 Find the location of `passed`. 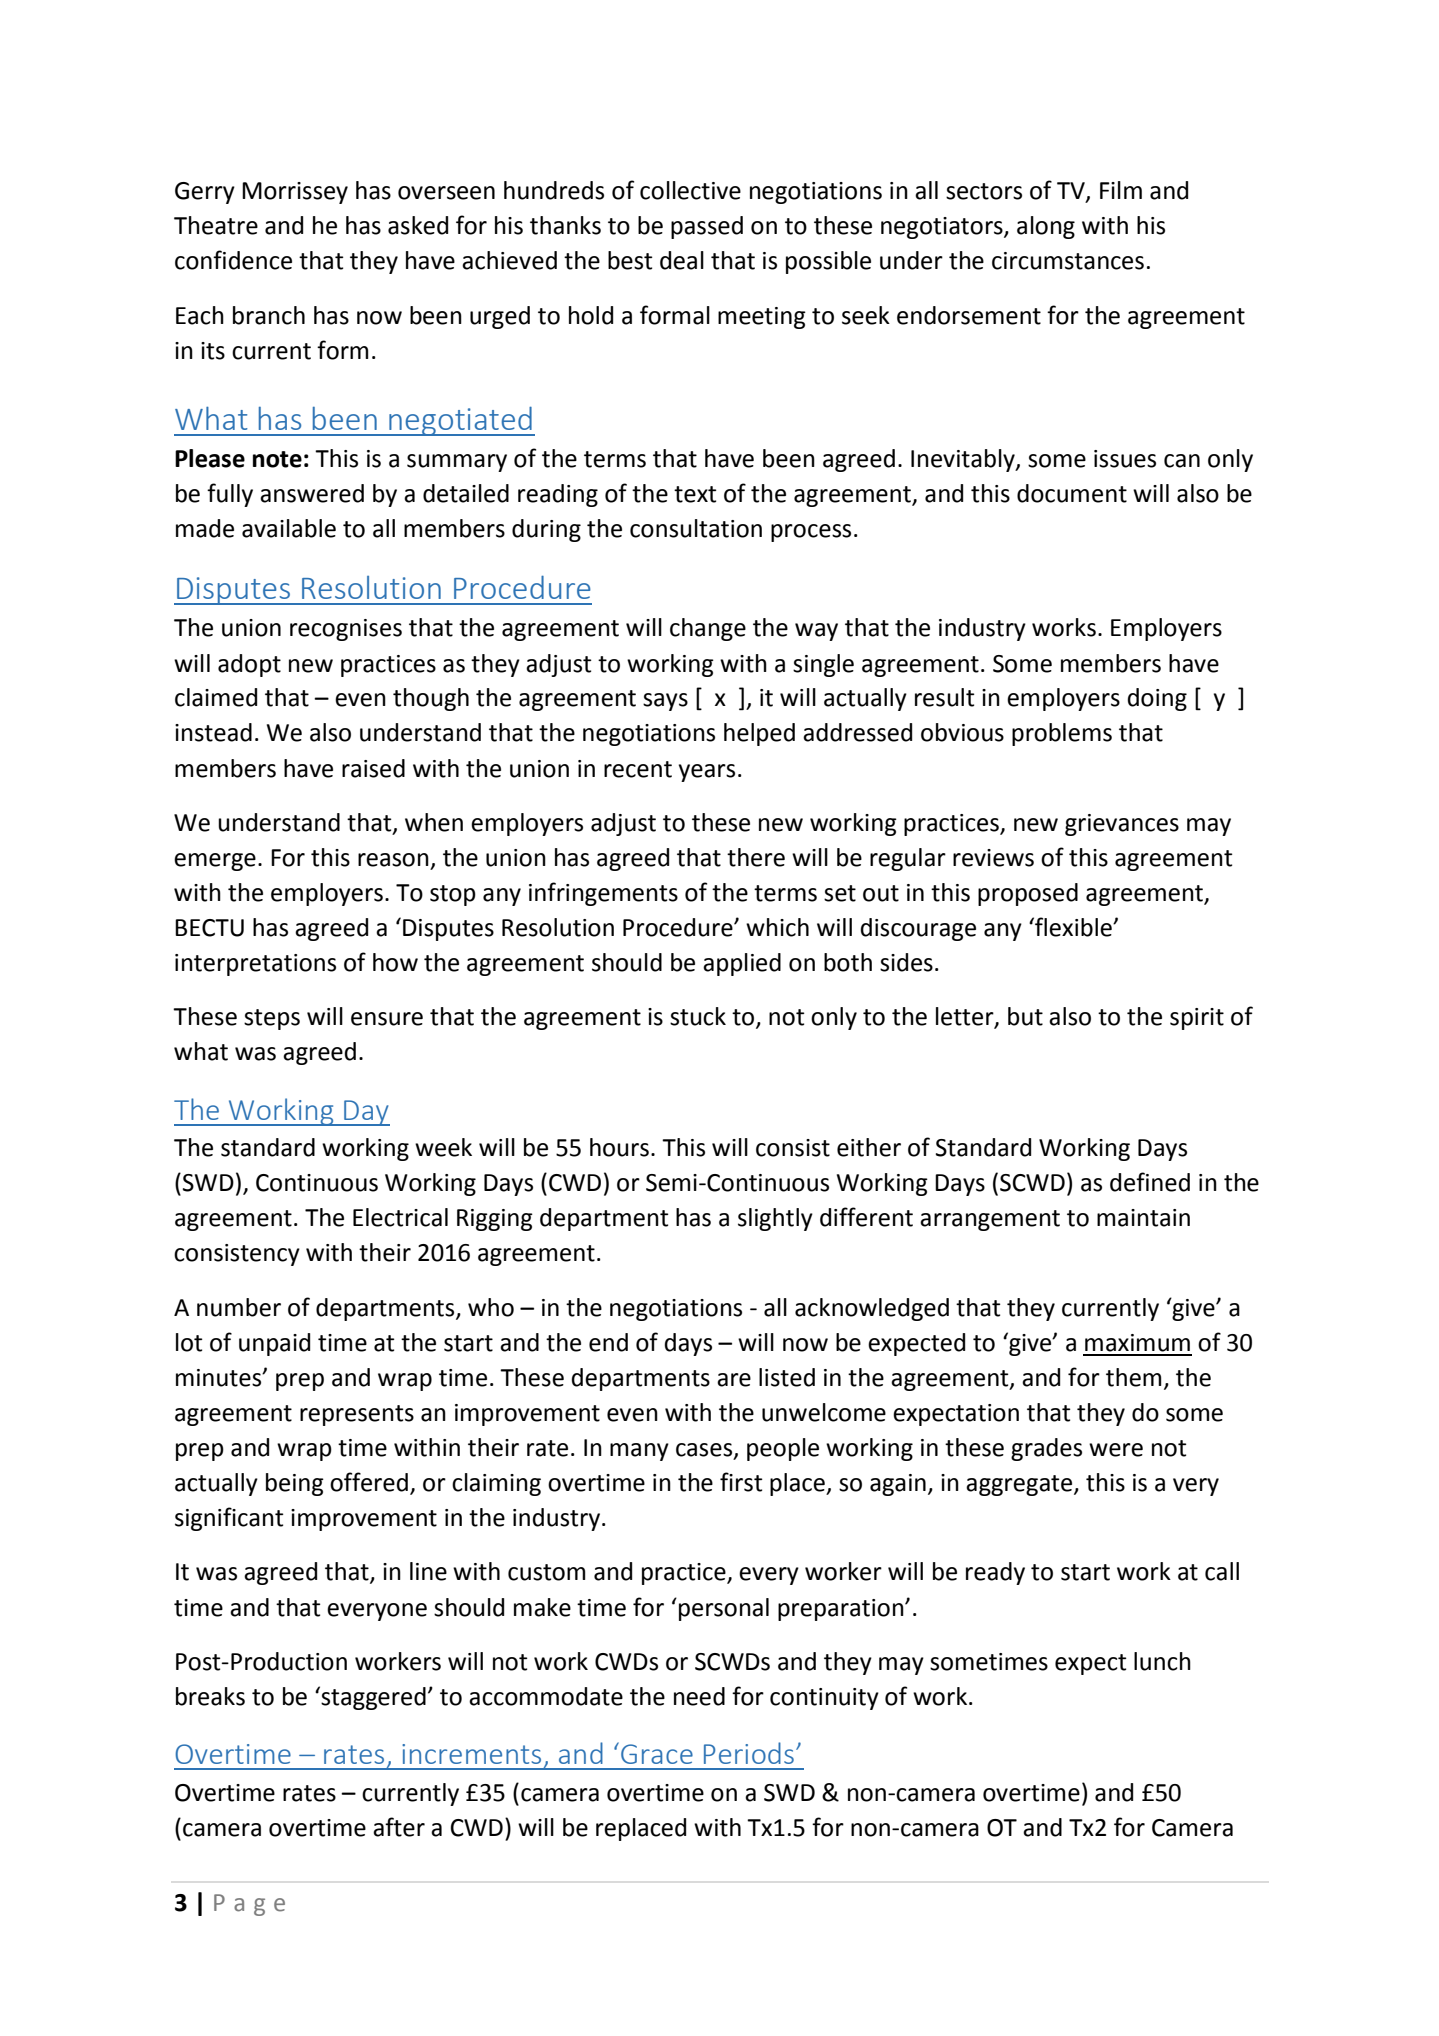

passed is located at coordinates (707, 227).
